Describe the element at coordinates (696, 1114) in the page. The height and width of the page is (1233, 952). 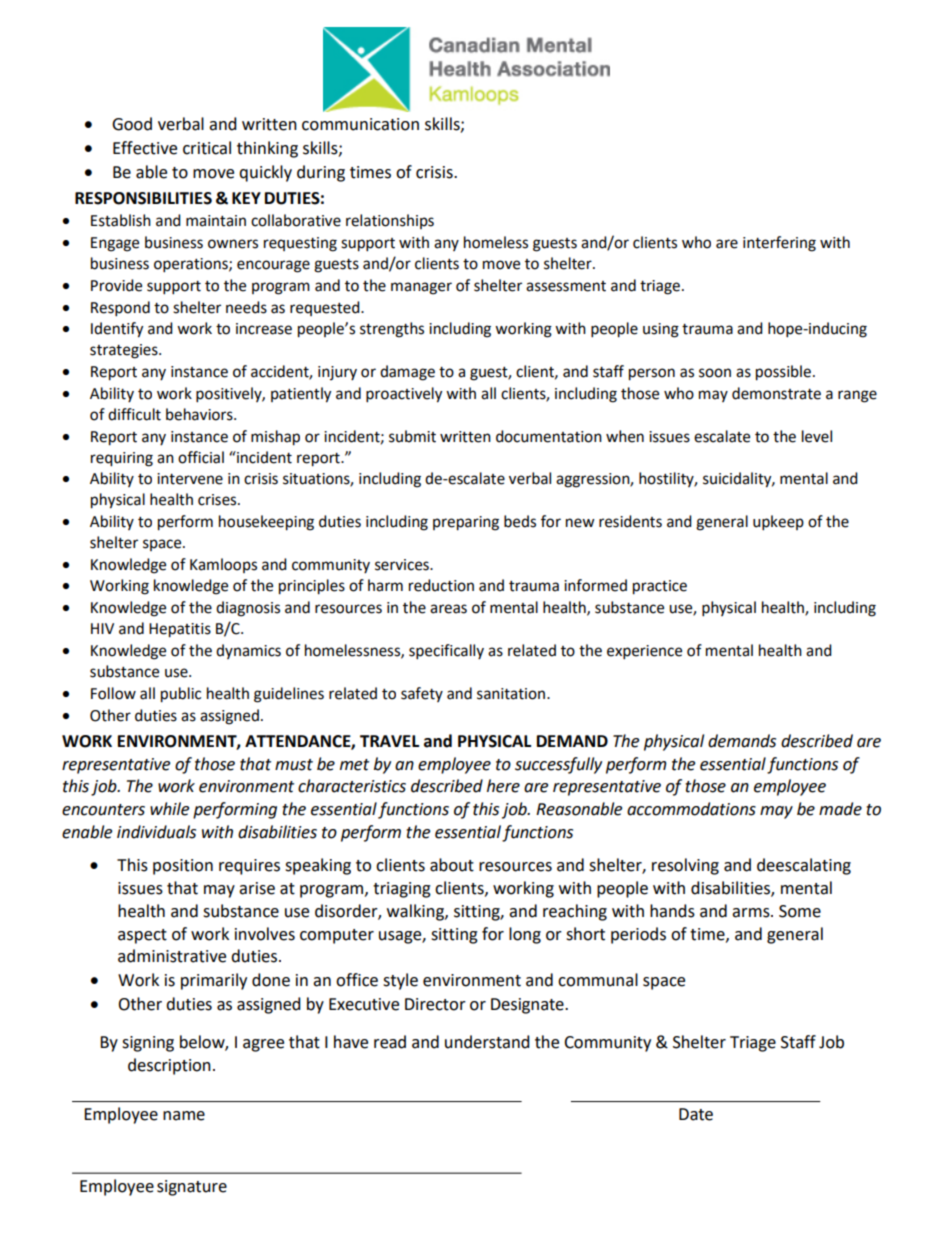
I see `Date` at that location.
